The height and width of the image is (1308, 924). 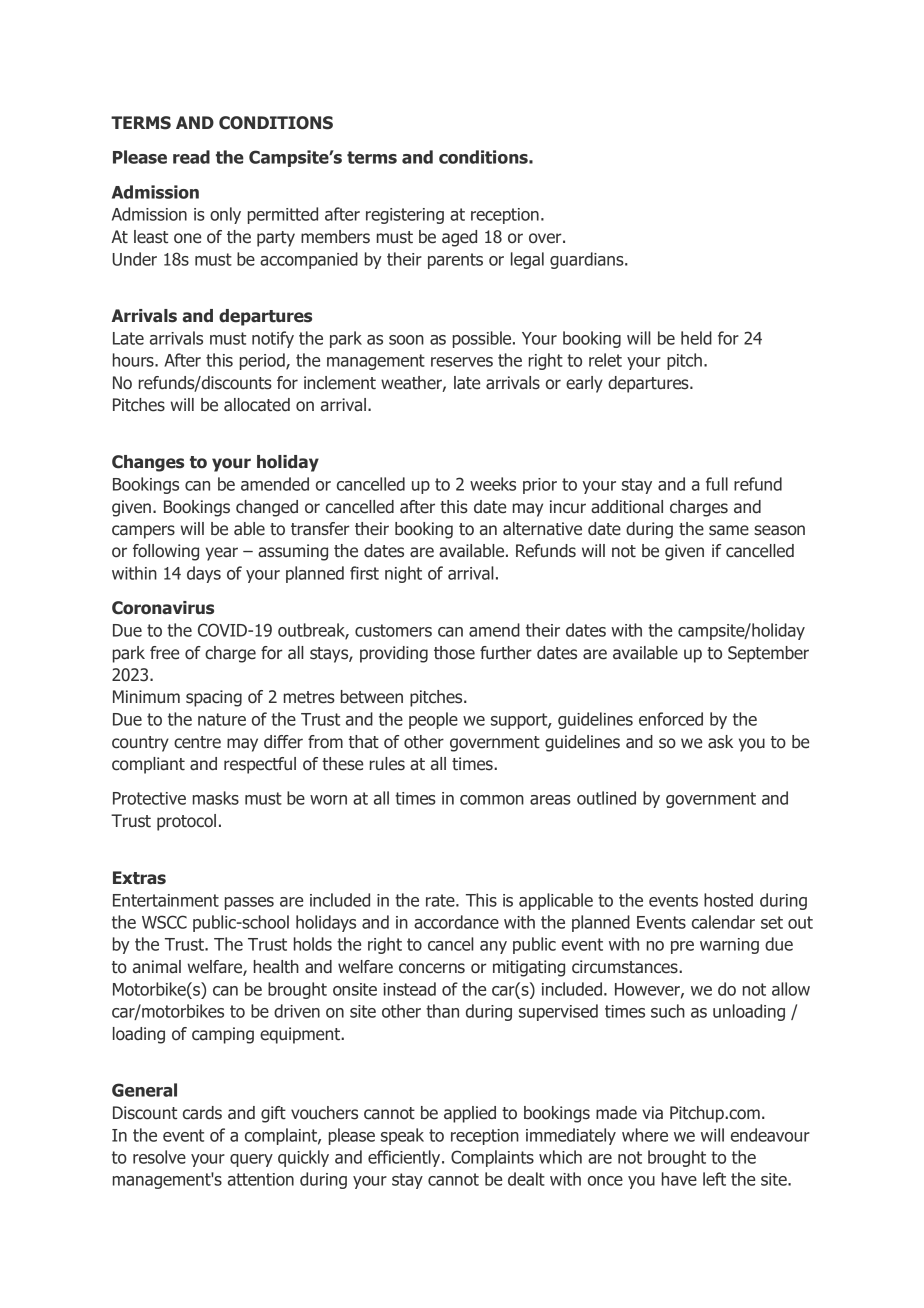 I want to click on spacing, so click(x=214, y=698).
